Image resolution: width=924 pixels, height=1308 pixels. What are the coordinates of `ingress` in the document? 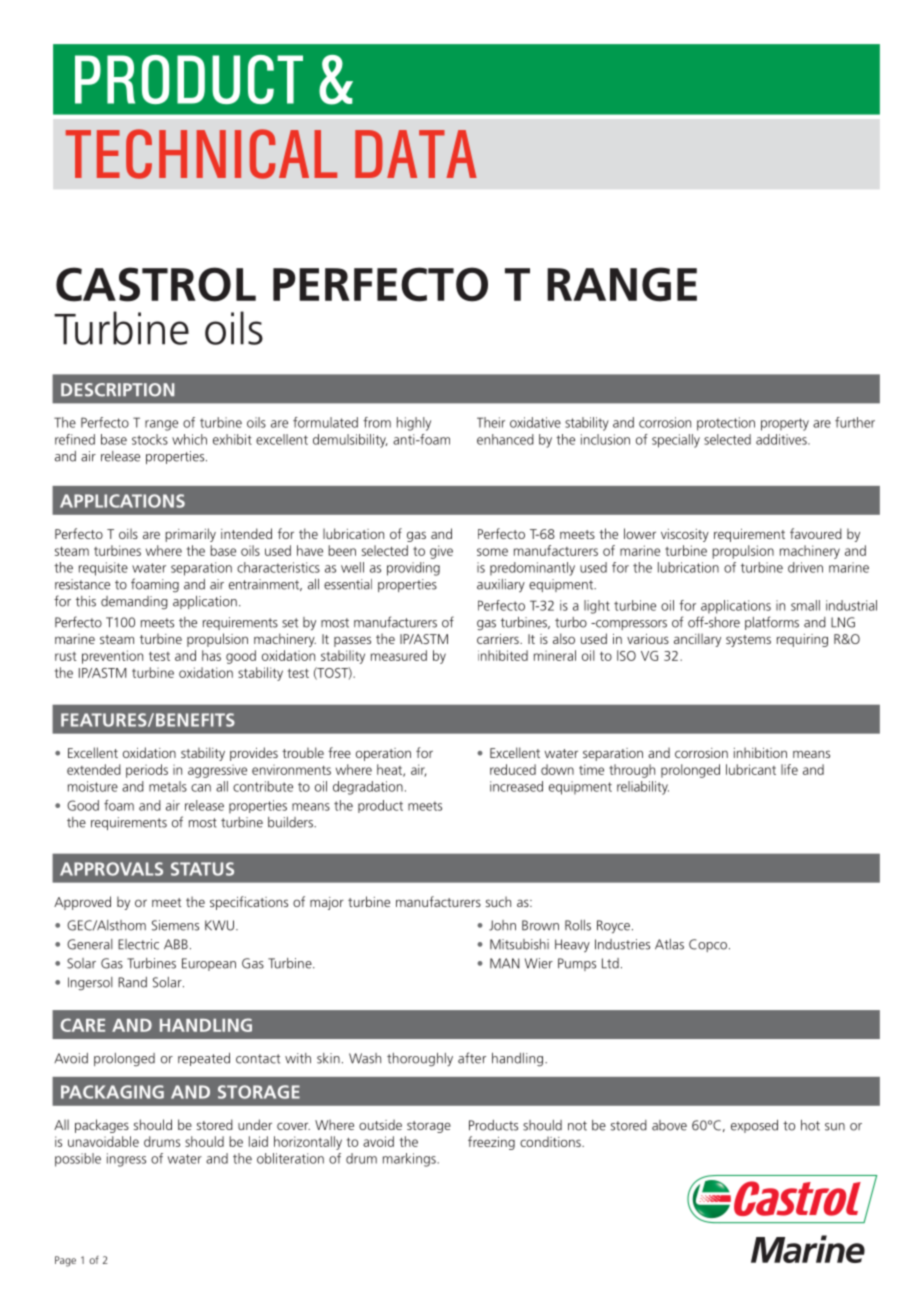 It's located at (126, 1160).
